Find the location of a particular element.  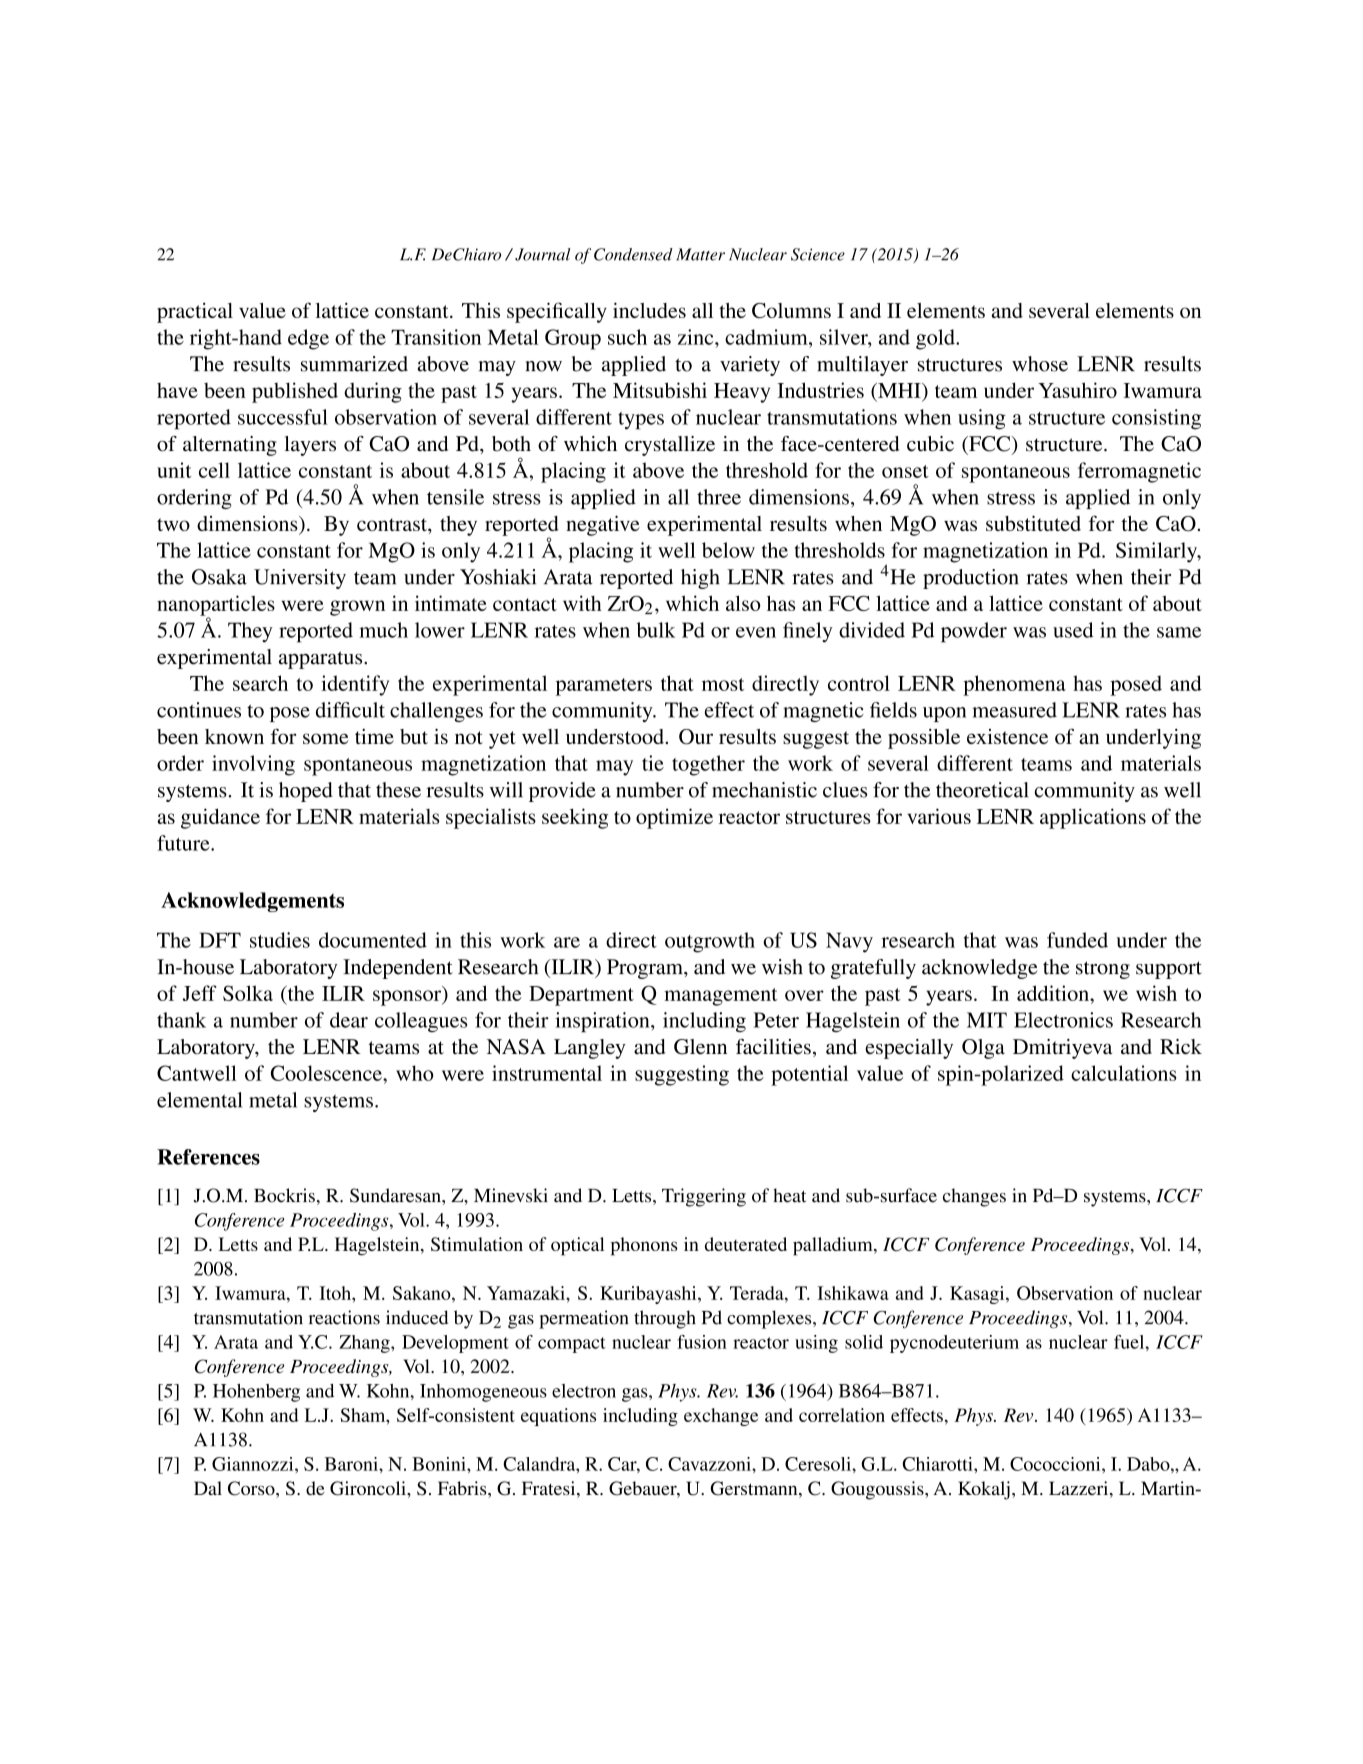

practical is located at coordinates (195, 313).
